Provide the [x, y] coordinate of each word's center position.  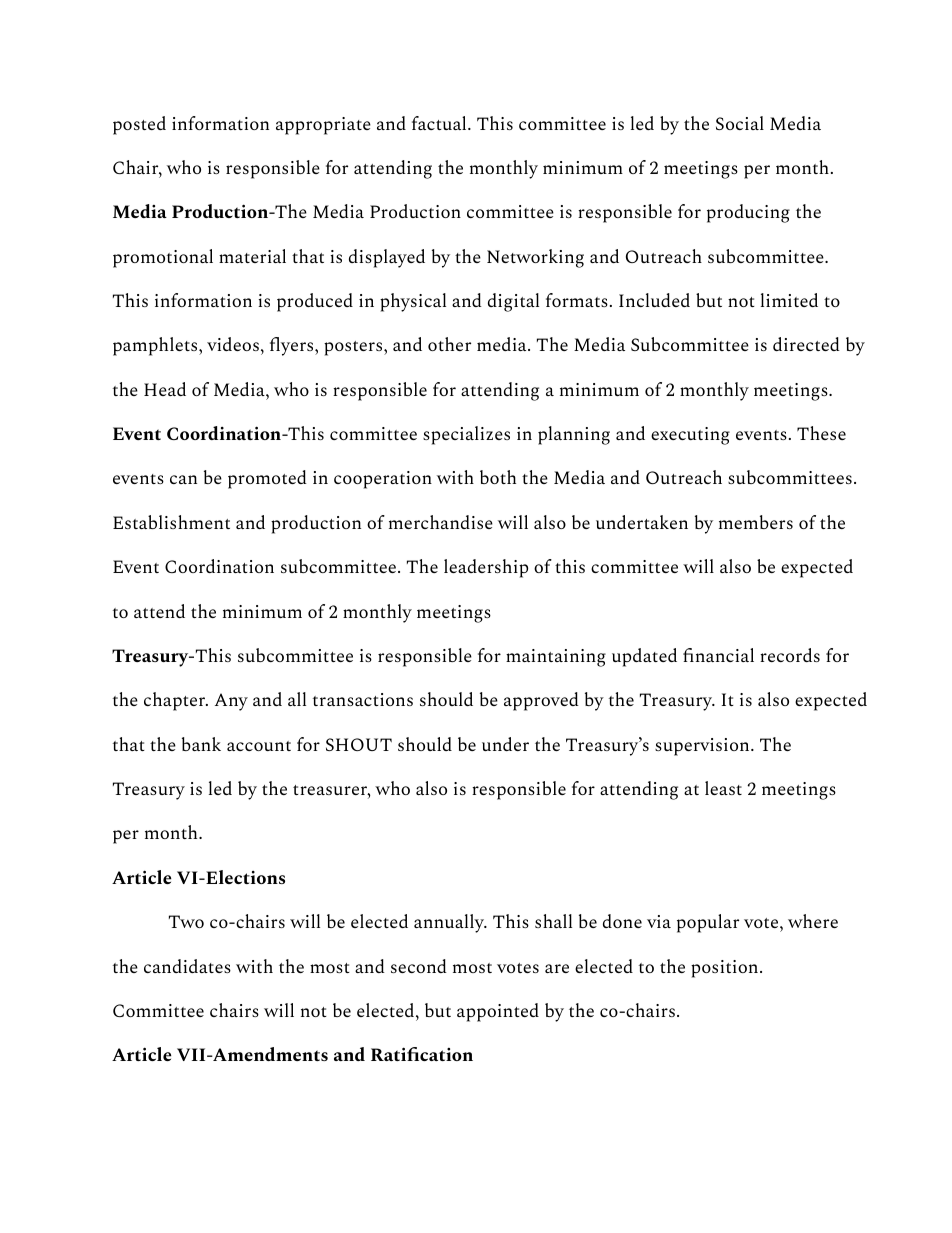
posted [139, 125]
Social [740, 123]
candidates [187, 966]
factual [440, 123]
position [726, 969]
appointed [498, 1012]
